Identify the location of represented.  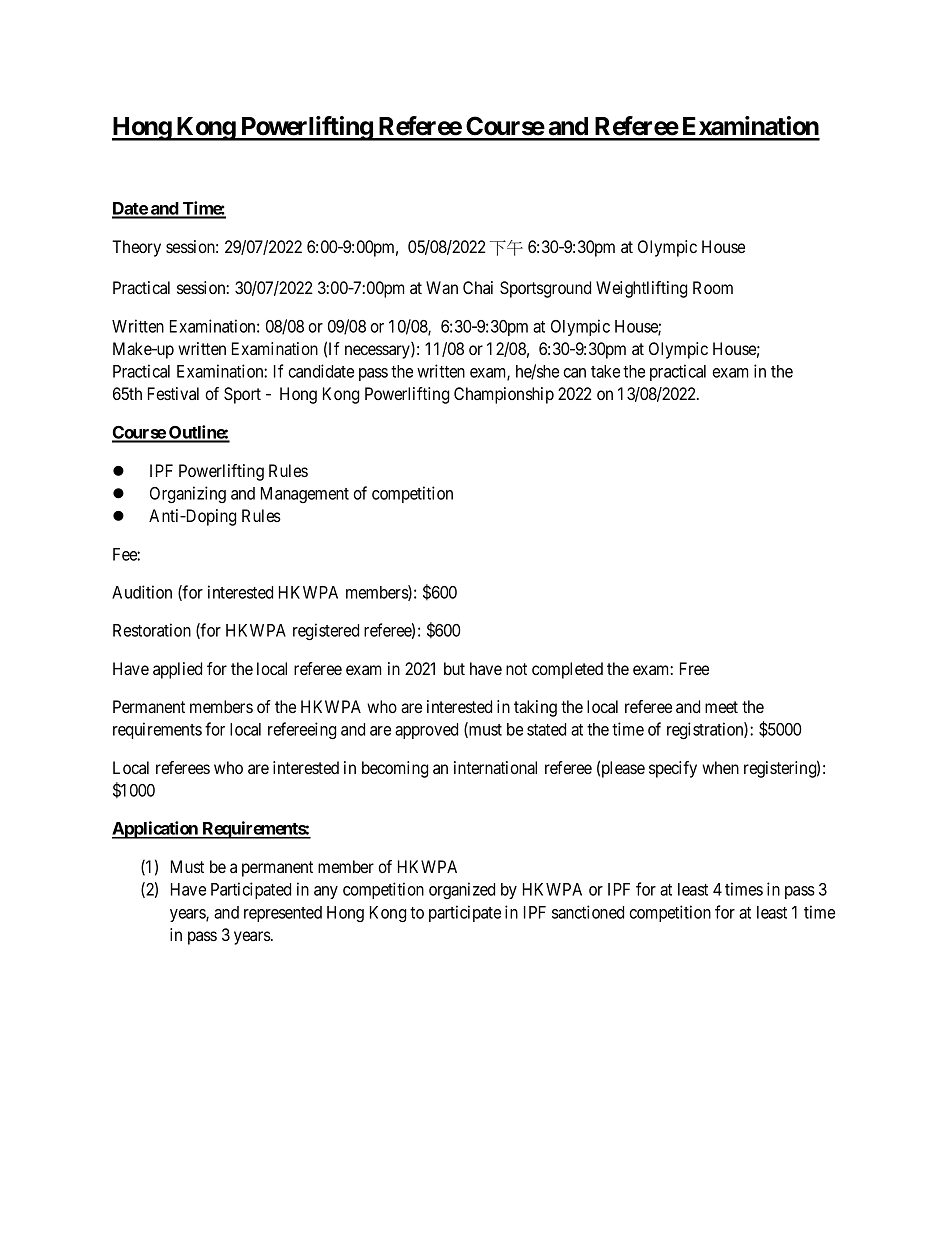
(283, 914).
